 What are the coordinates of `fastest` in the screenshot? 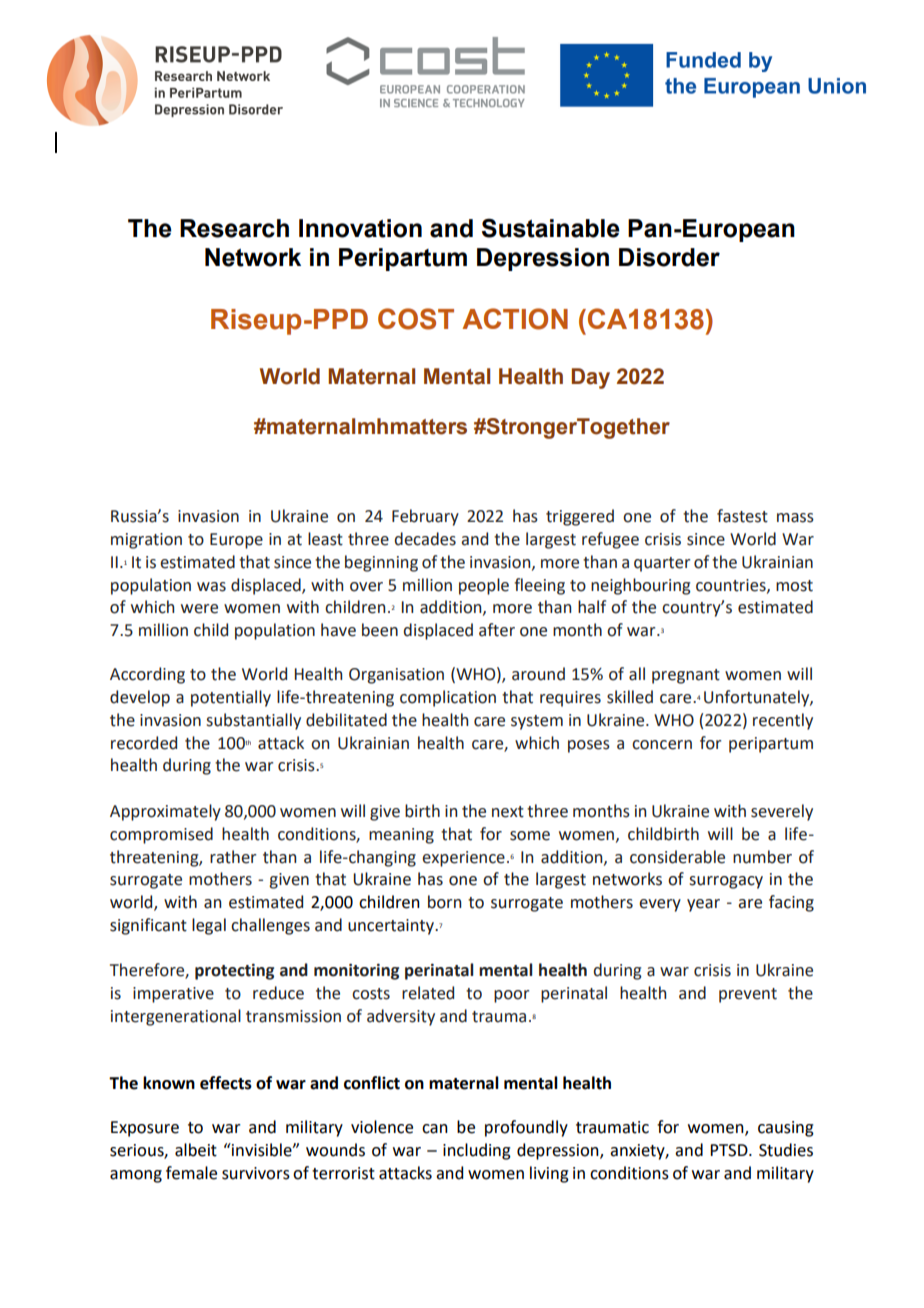 It's located at (742, 516).
